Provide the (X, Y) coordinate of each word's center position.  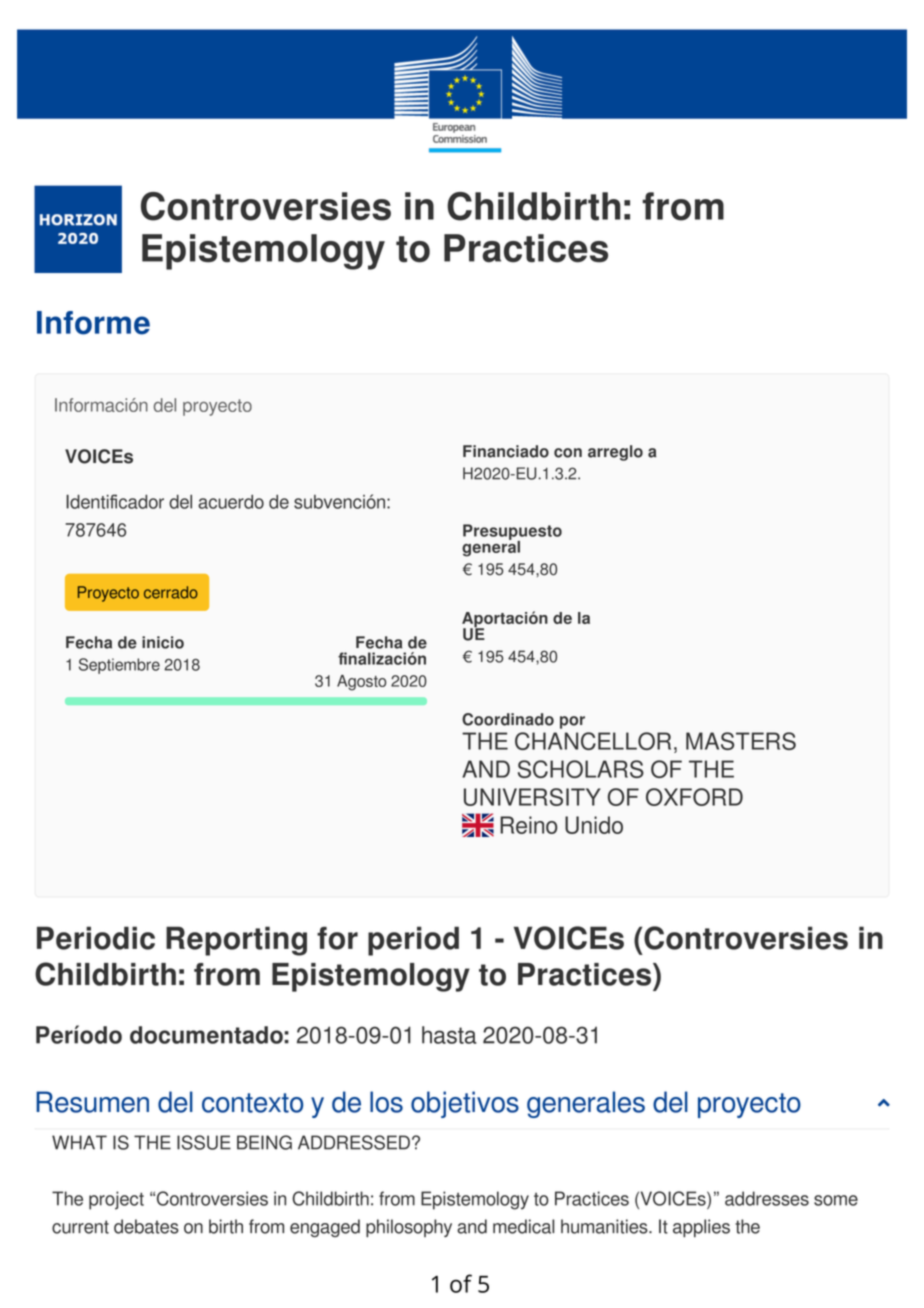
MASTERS (741, 741)
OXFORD (694, 797)
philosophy (409, 1228)
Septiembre (119, 666)
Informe (93, 323)
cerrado (171, 592)
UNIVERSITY (532, 797)
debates (146, 1226)
